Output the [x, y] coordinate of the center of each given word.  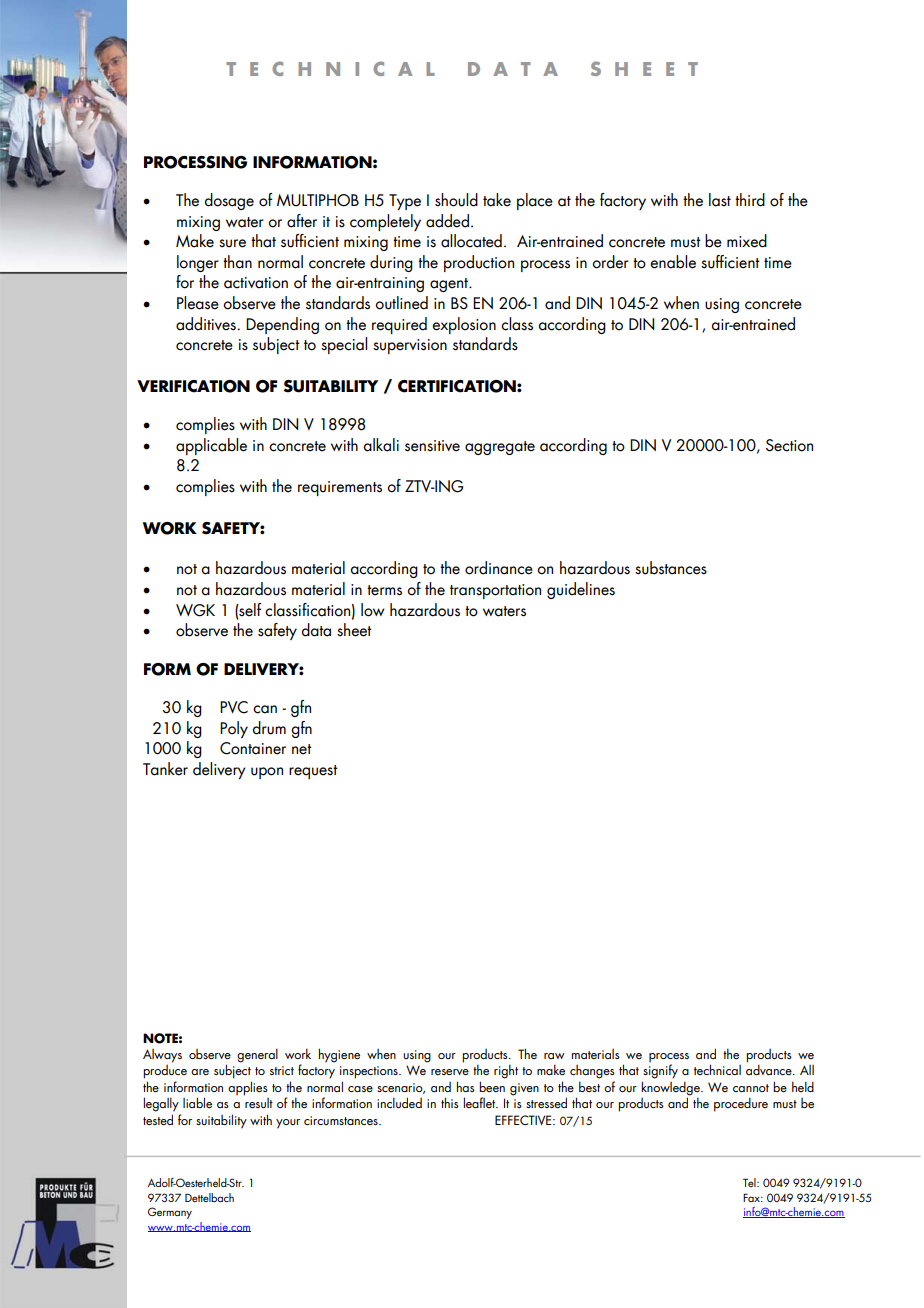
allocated [471, 241]
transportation [495, 591]
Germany [170, 1213]
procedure [741, 1104]
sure [232, 243]
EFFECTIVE [524, 1120]
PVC [234, 707]
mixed [747, 241]
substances [671, 568]
